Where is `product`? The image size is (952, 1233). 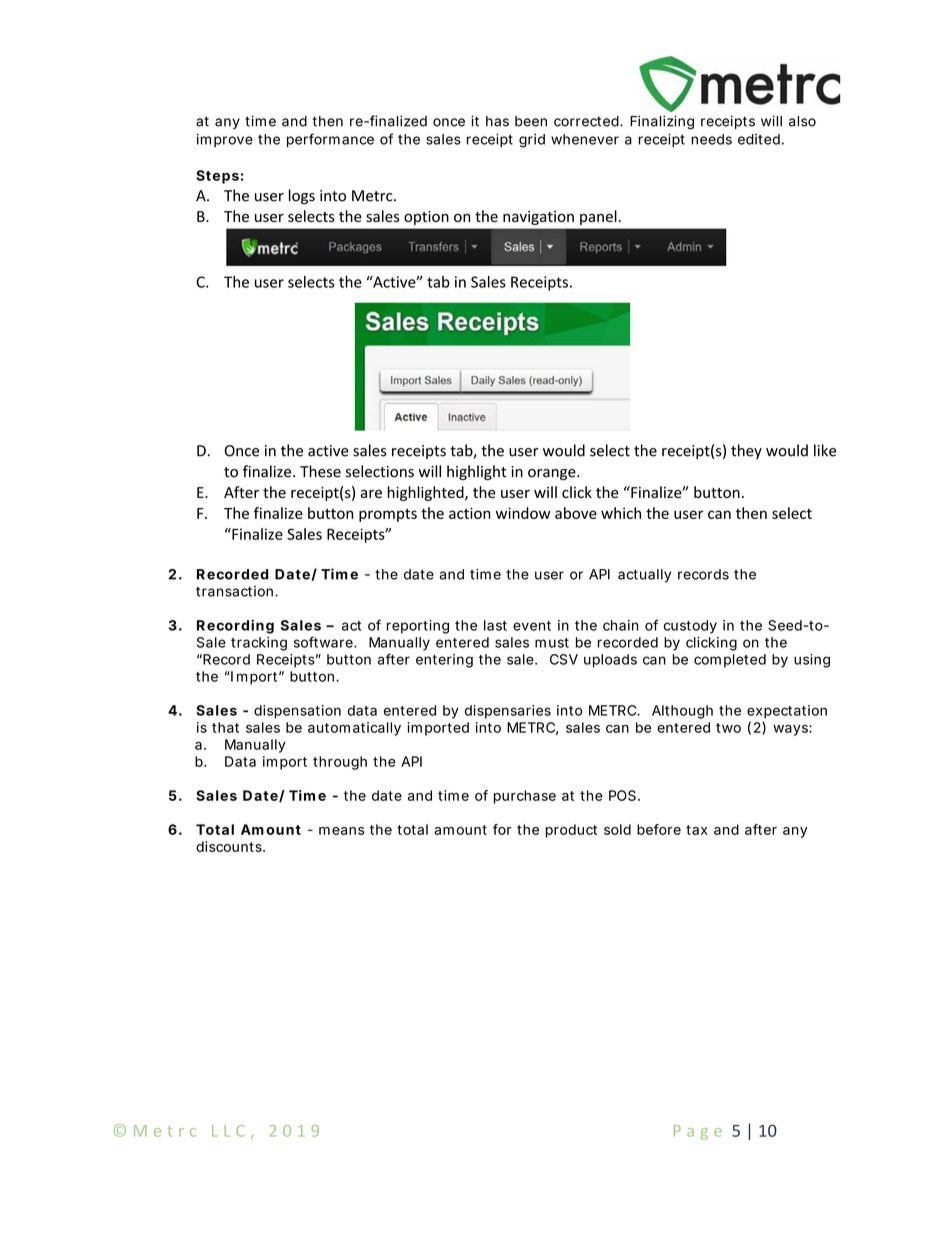 product is located at coordinates (571, 831).
